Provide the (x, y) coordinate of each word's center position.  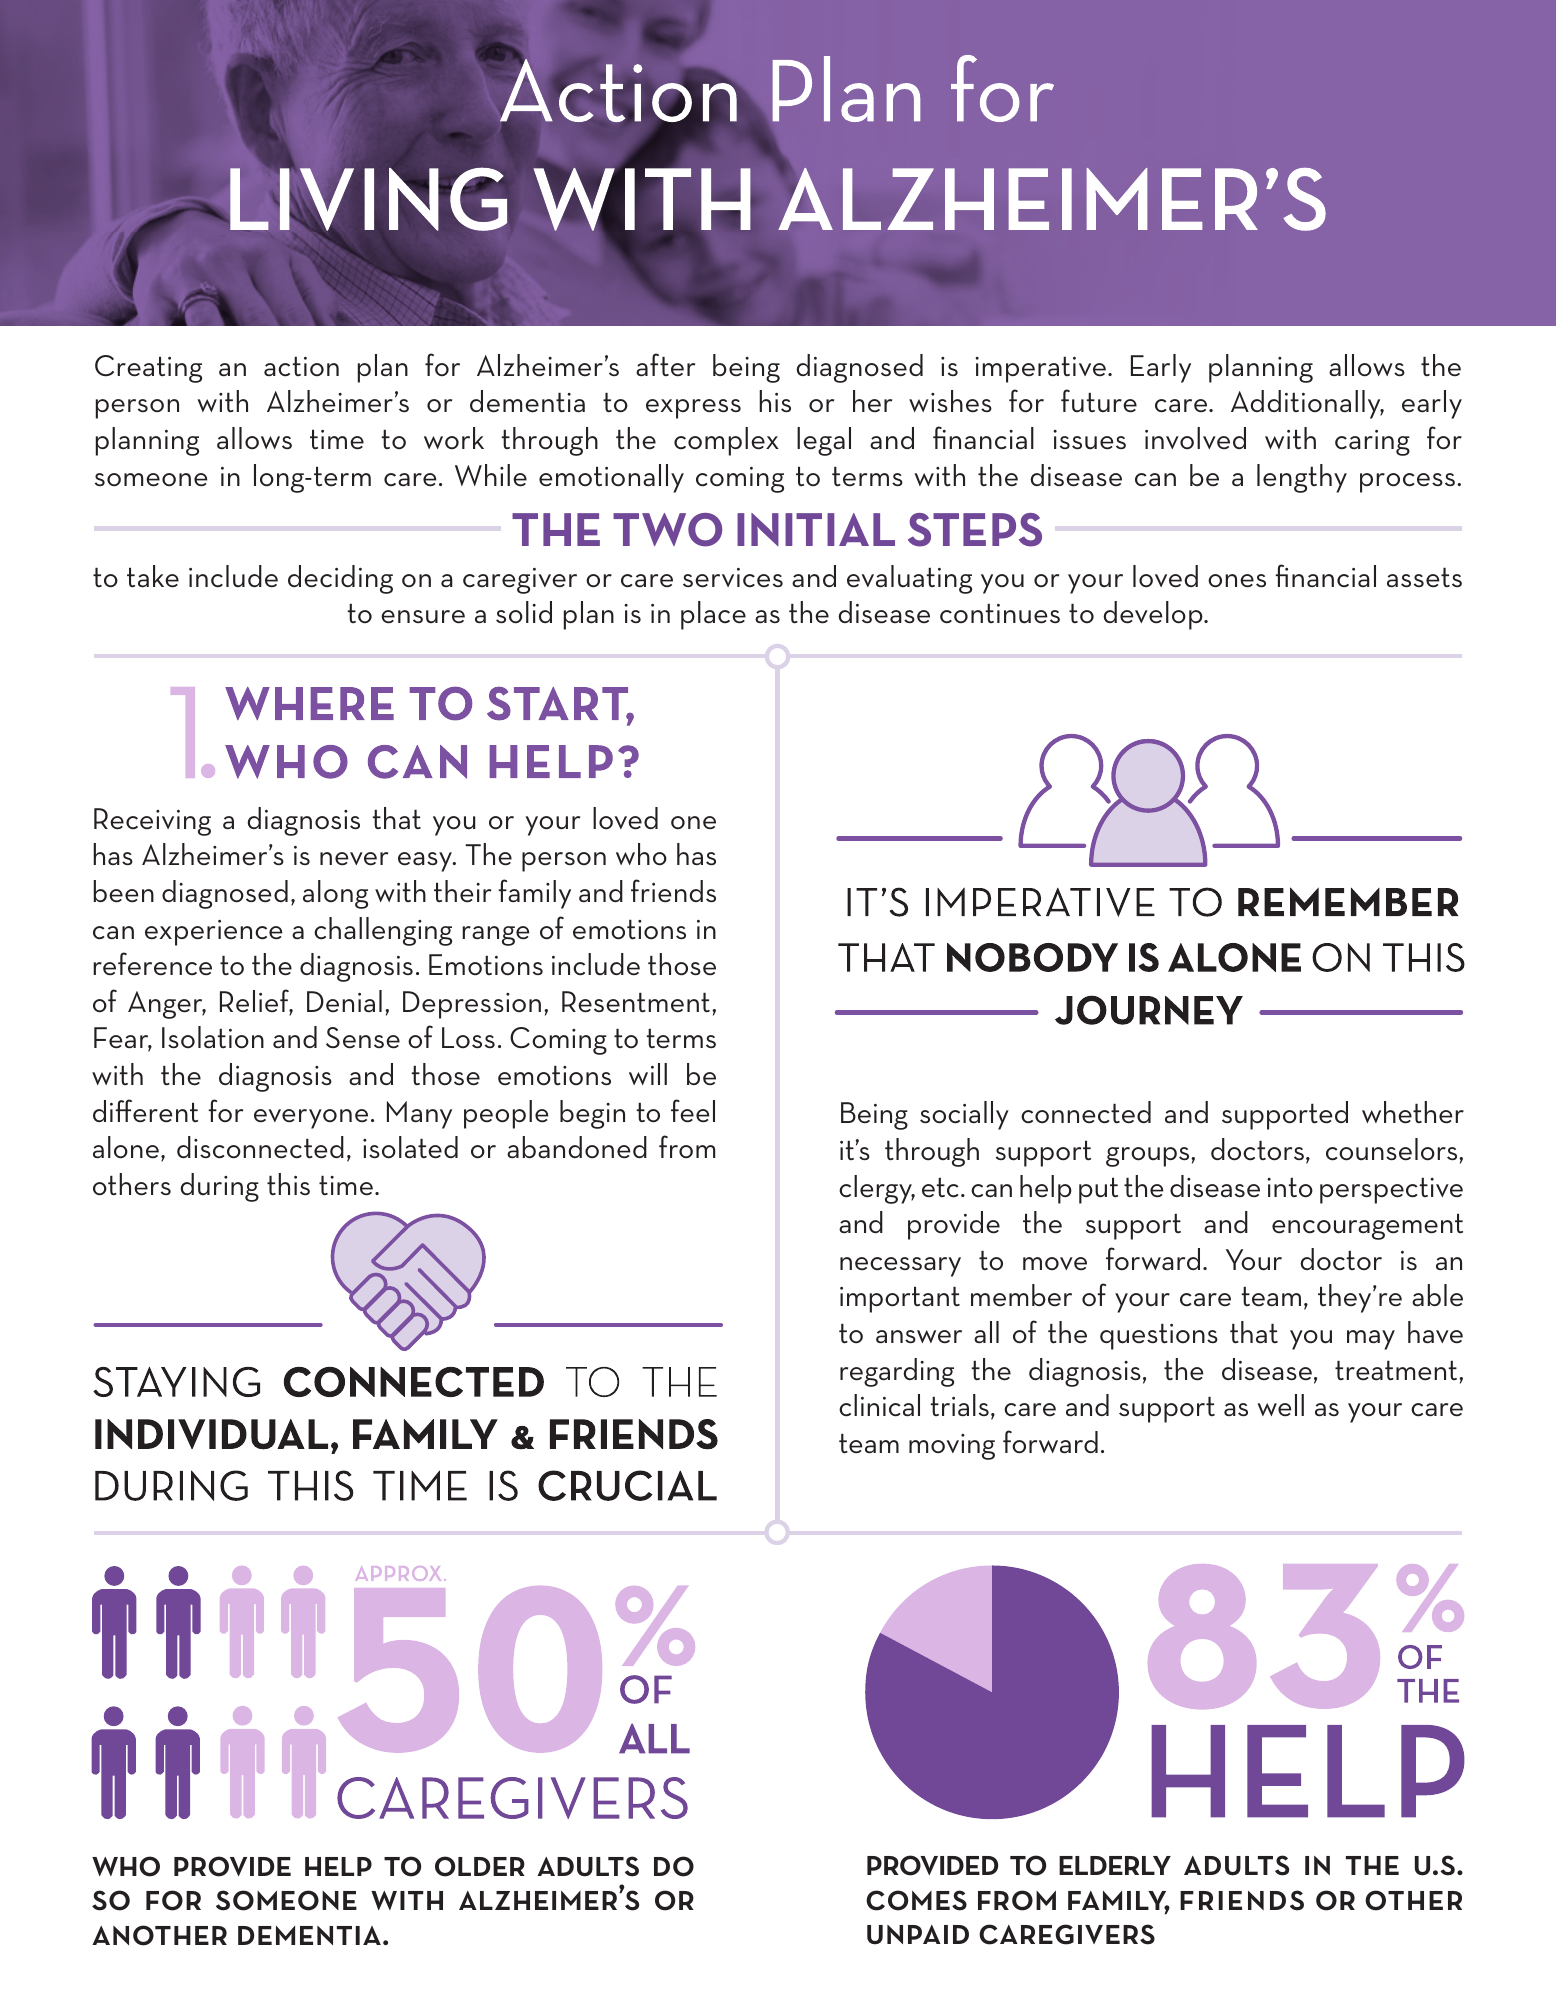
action (301, 367)
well (1280, 1405)
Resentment (637, 1002)
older (480, 1866)
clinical (879, 1405)
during (219, 1187)
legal (824, 441)
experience (213, 933)
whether (1413, 1112)
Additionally (1307, 404)
